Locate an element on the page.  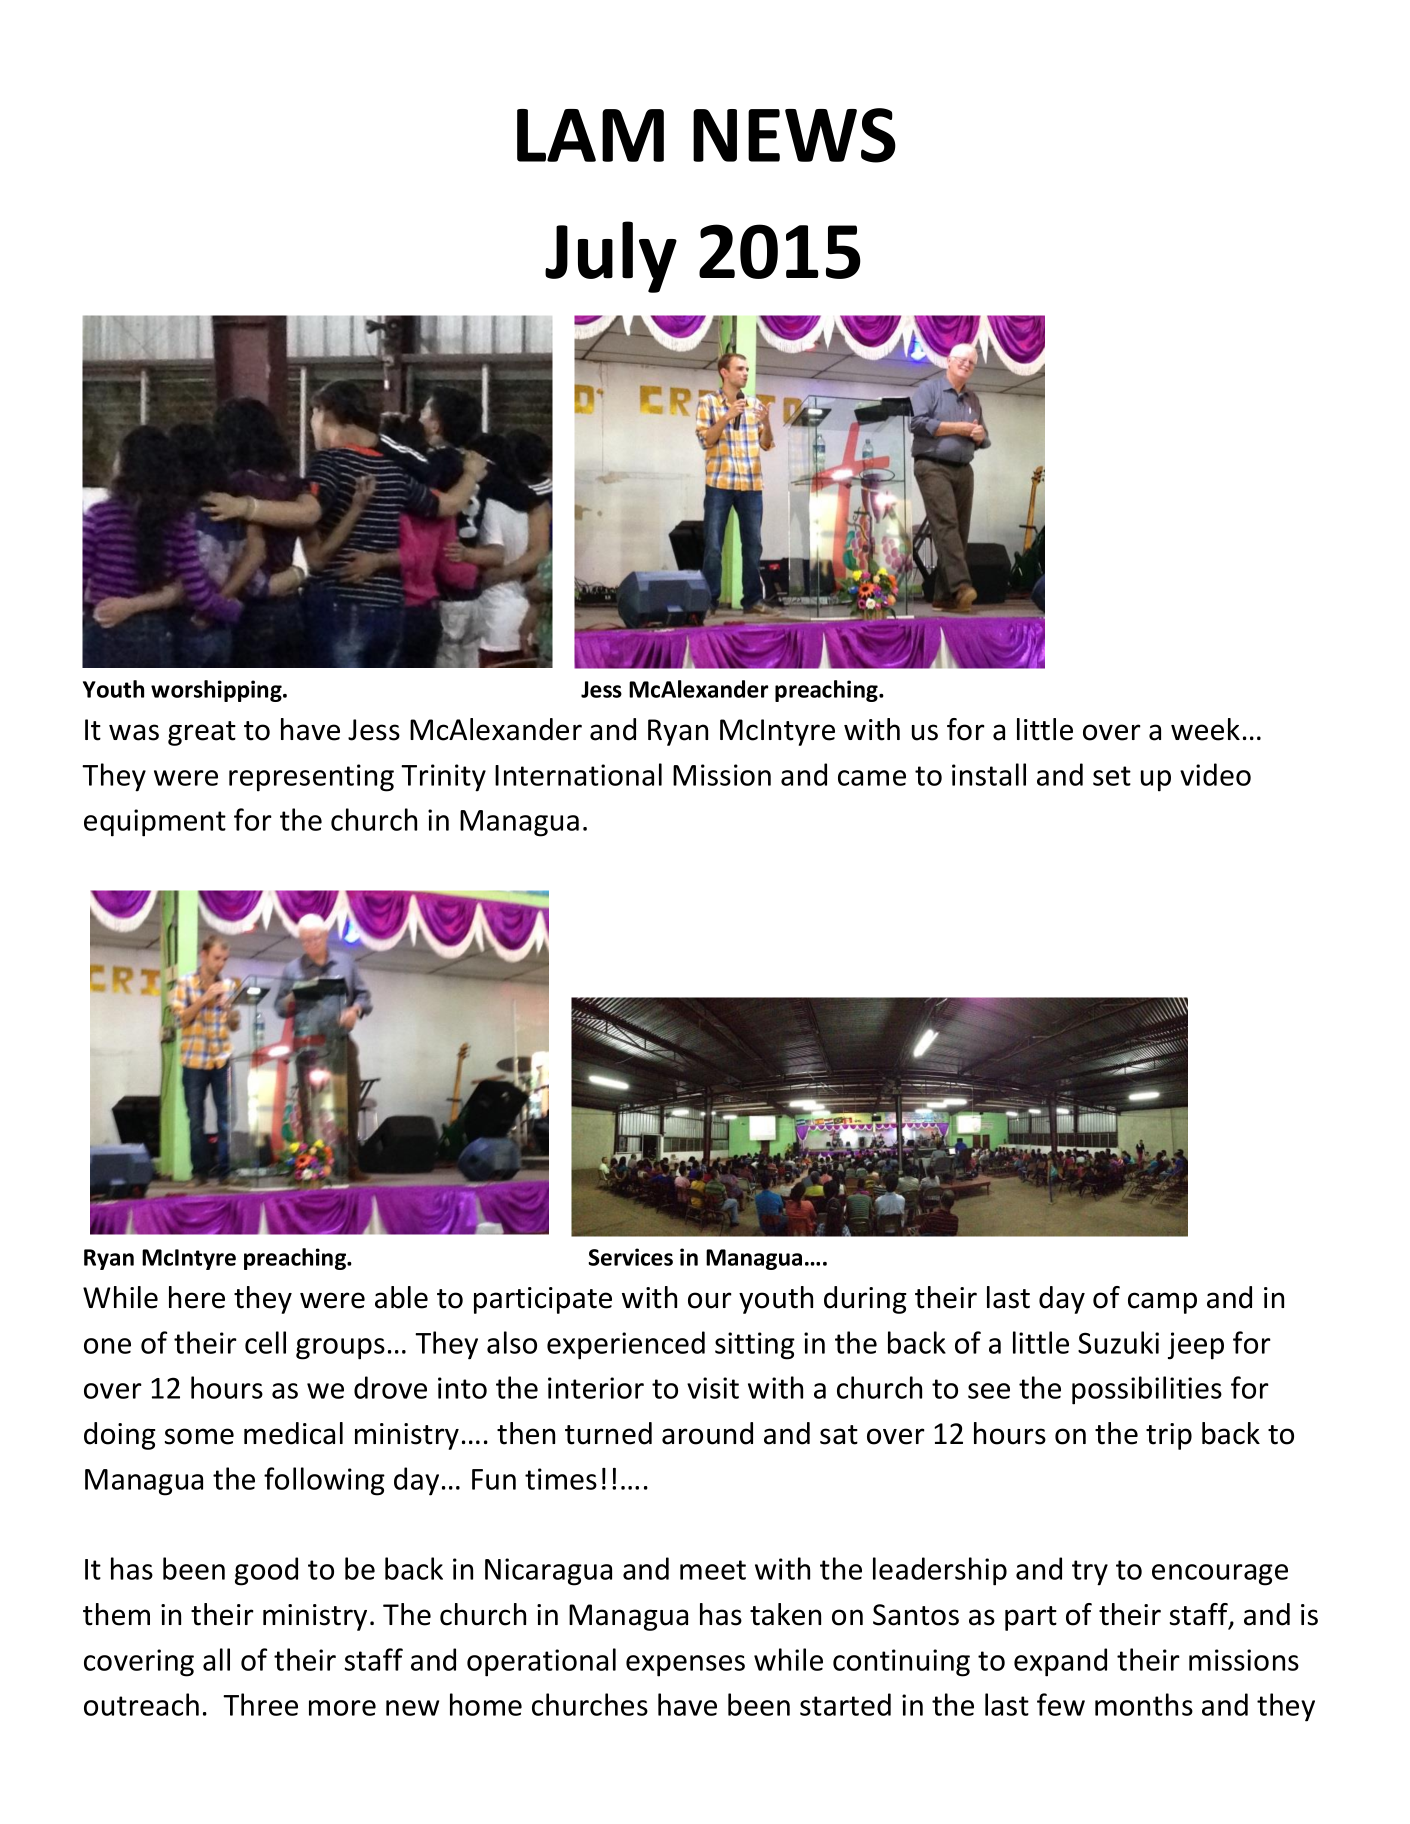
worshipping is located at coordinates (217, 691).
